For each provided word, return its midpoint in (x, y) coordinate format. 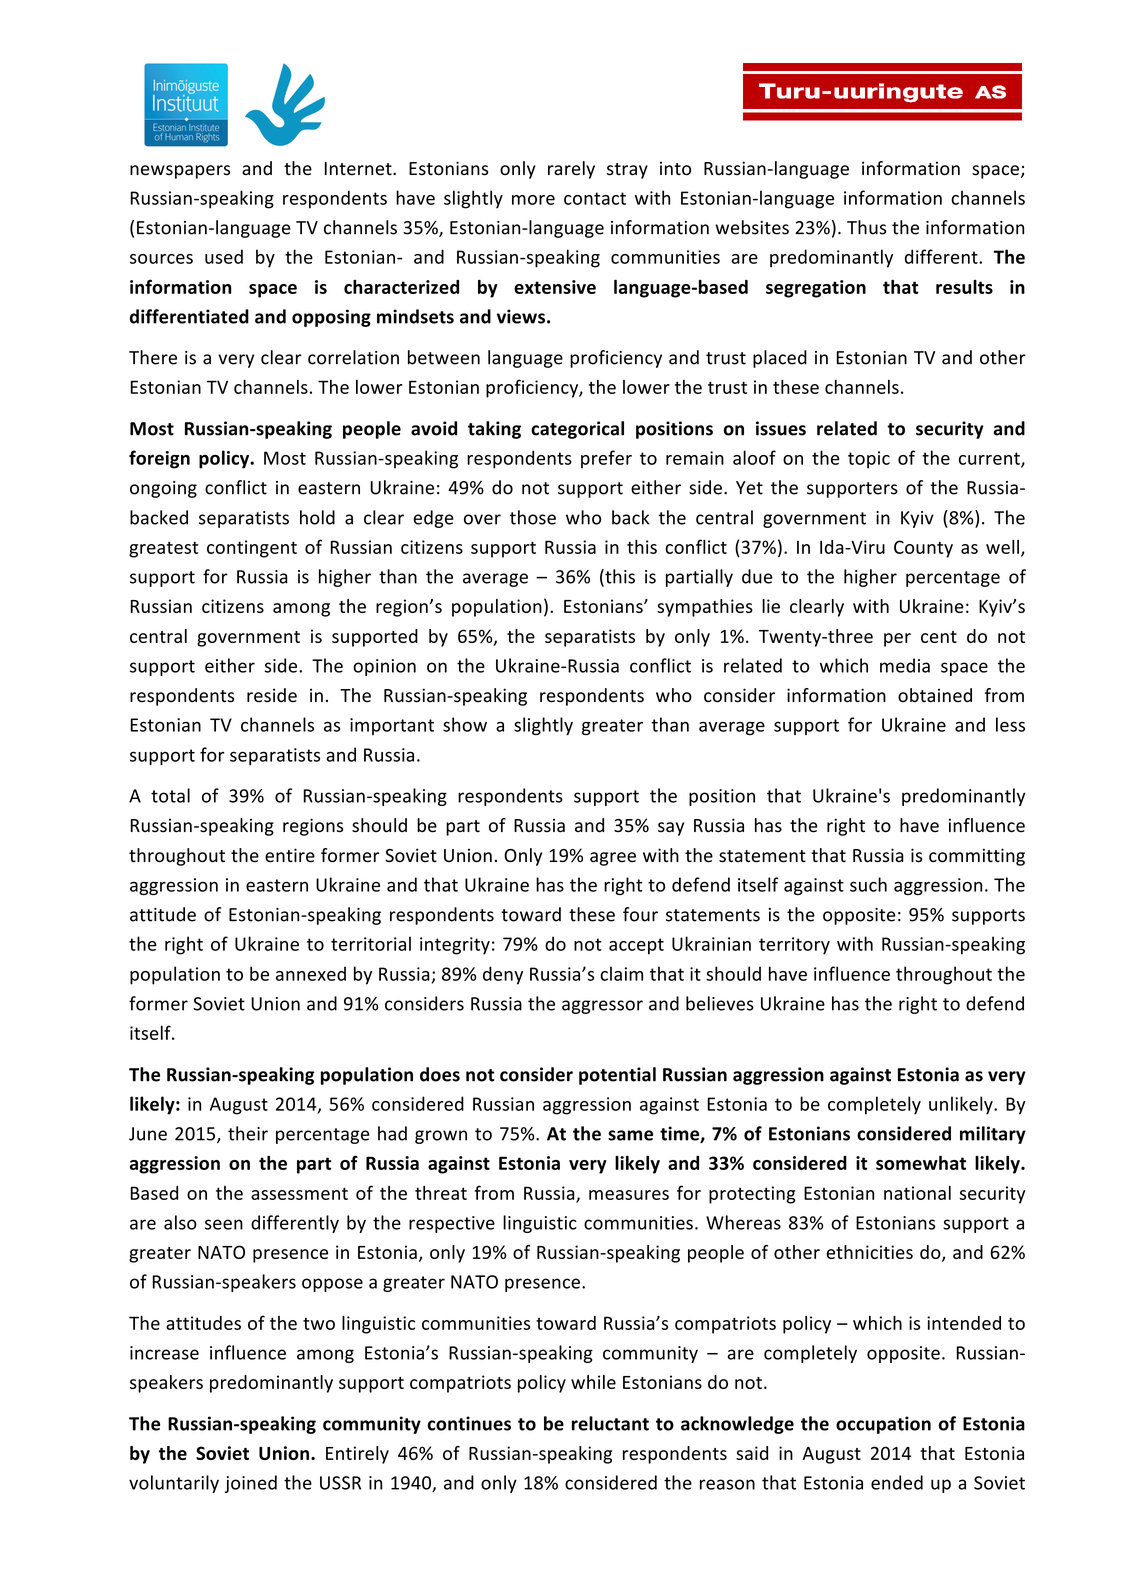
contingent (252, 549)
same (630, 1135)
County (923, 549)
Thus (866, 227)
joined (251, 1484)
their (248, 1133)
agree (613, 859)
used (224, 256)
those (533, 517)
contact (595, 198)
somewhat (921, 1163)
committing (977, 857)
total (170, 795)
